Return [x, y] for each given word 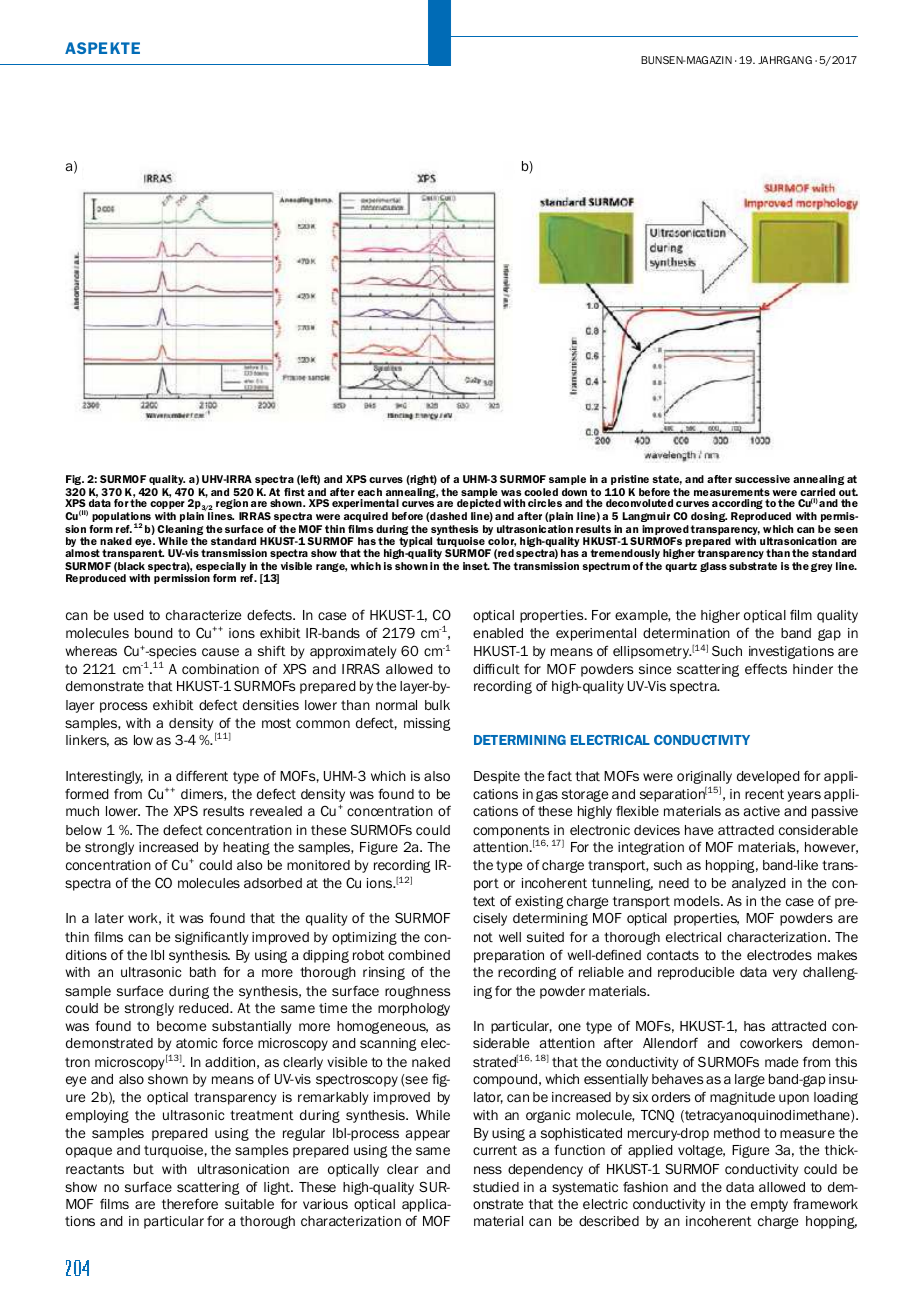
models [698, 901]
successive [762, 479]
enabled [498, 633]
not [483, 937]
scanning [388, 1044]
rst [298, 492]
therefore [190, 1203]
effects [766, 668]
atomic [197, 1043]
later [109, 918]
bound [154, 633]
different [202, 775]
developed [768, 777]
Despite [497, 777]
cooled [541, 492]
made [781, 1062]
